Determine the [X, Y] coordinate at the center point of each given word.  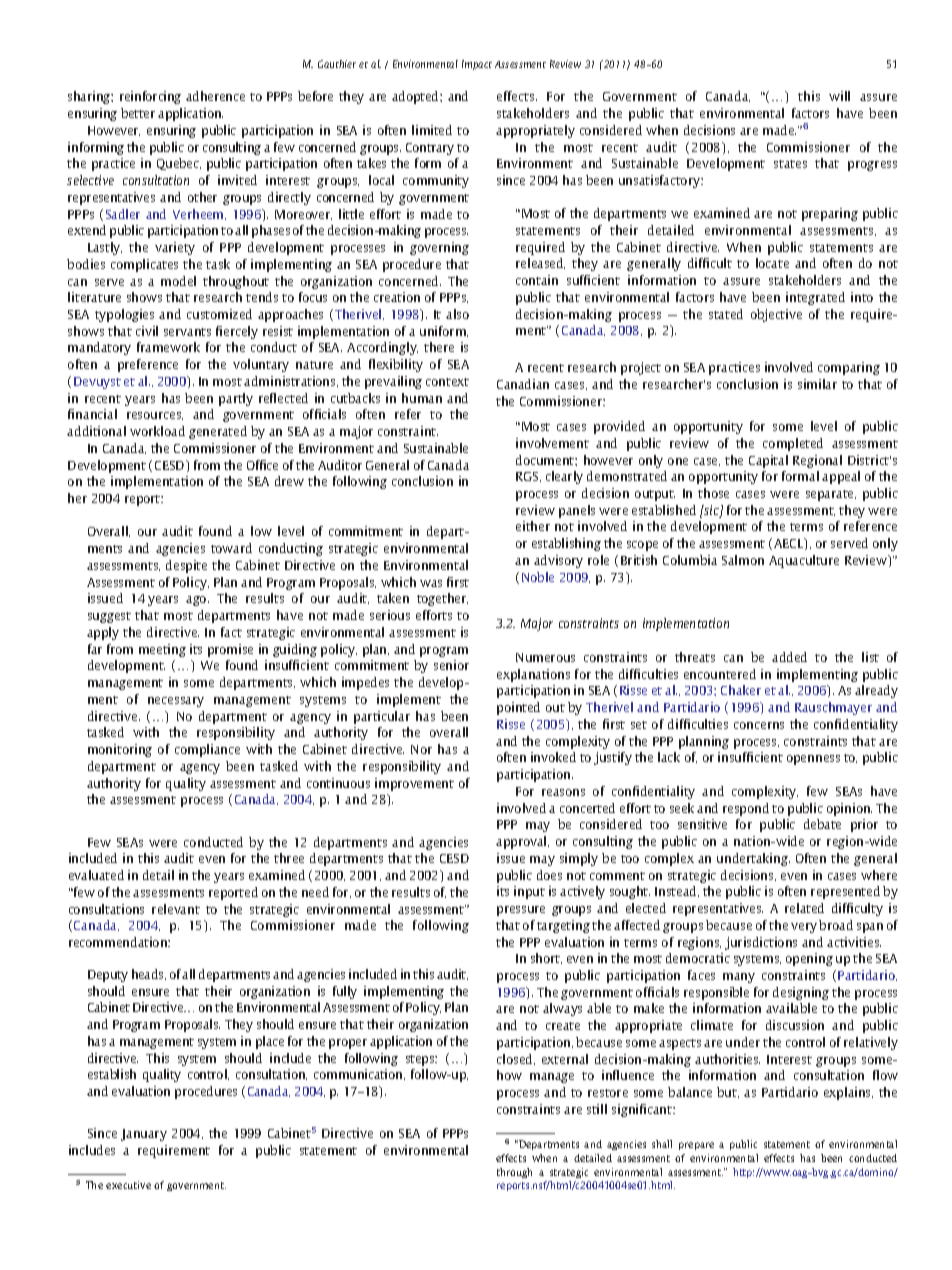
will [839, 96]
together [442, 599]
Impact [477, 65]
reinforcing [150, 97]
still [597, 1109]
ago [197, 601]
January [144, 1135]
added [789, 657]
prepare [696, 1146]
